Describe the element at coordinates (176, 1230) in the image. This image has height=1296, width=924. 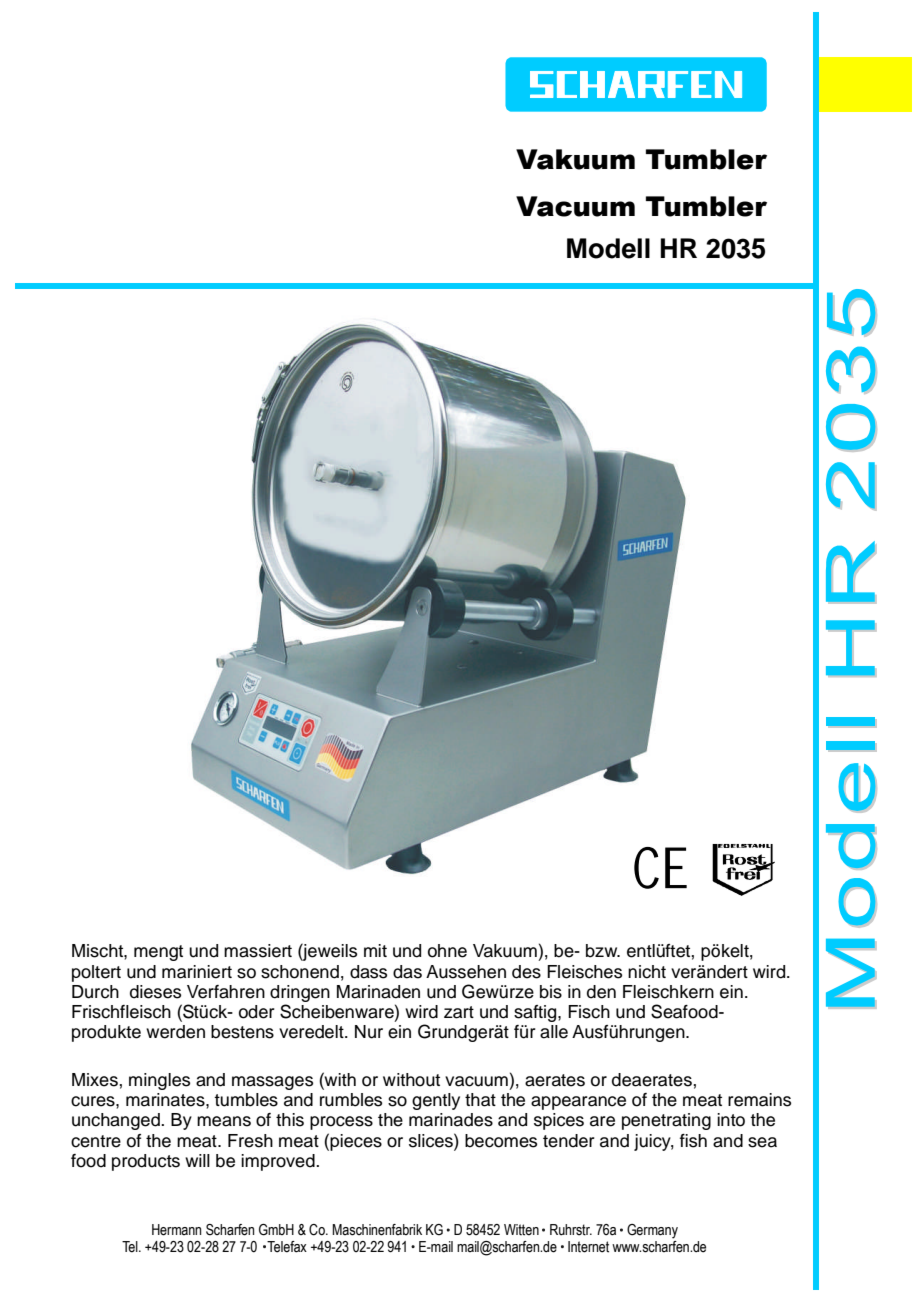
I see `Hermann` at that location.
